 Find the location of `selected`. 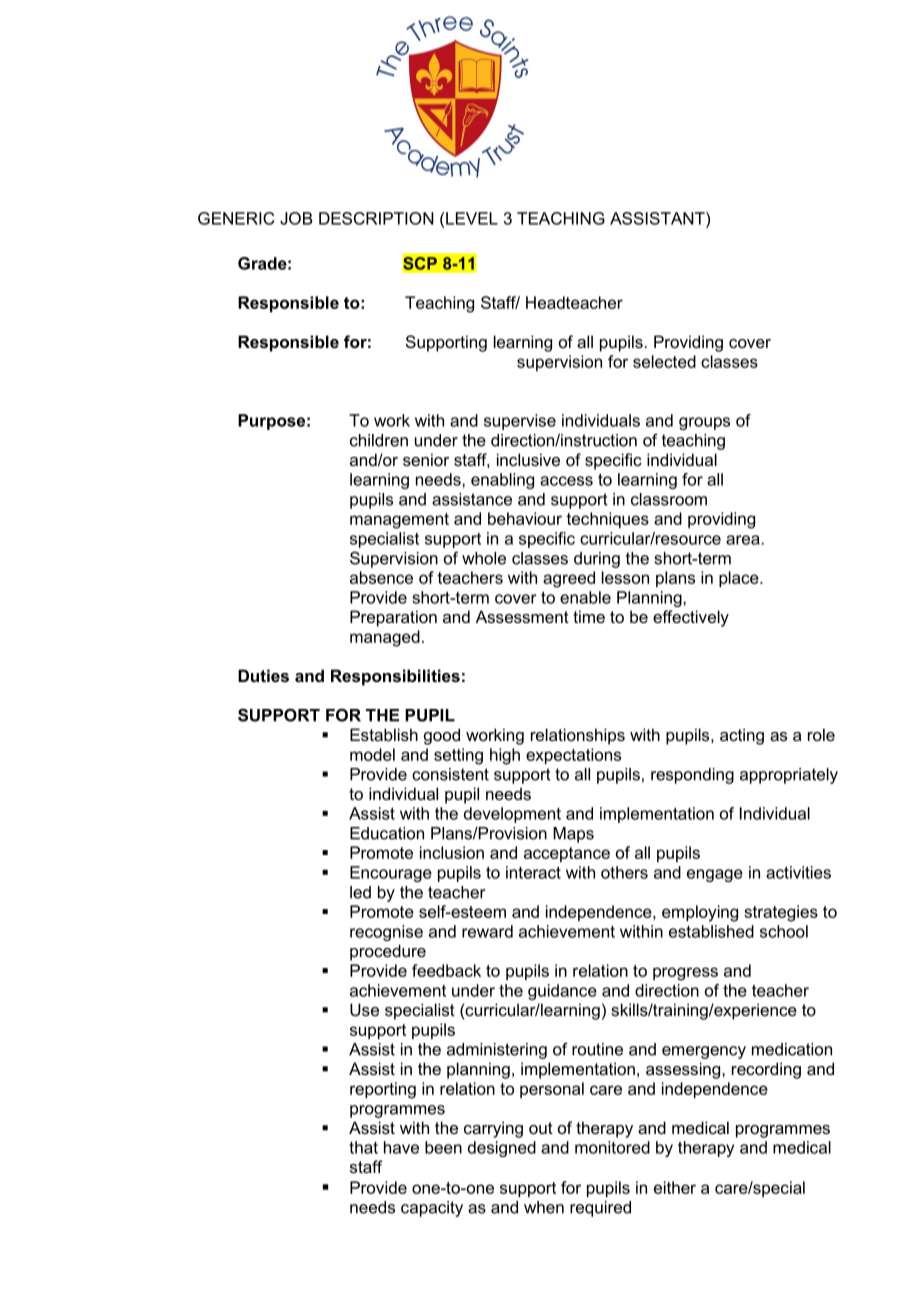

selected is located at coordinates (664, 361).
